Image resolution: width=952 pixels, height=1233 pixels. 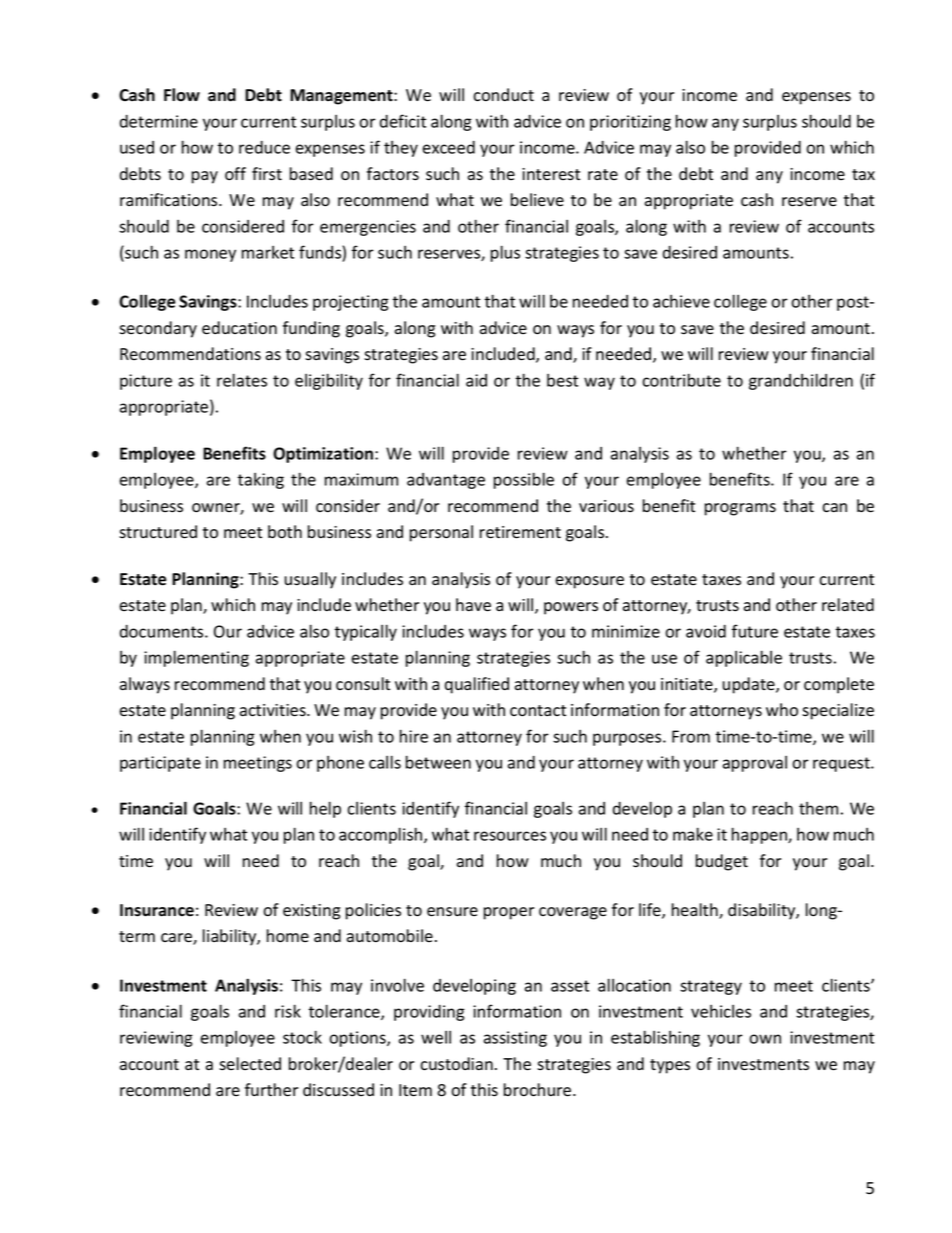 I want to click on taking, so click(x=260, y=481).
